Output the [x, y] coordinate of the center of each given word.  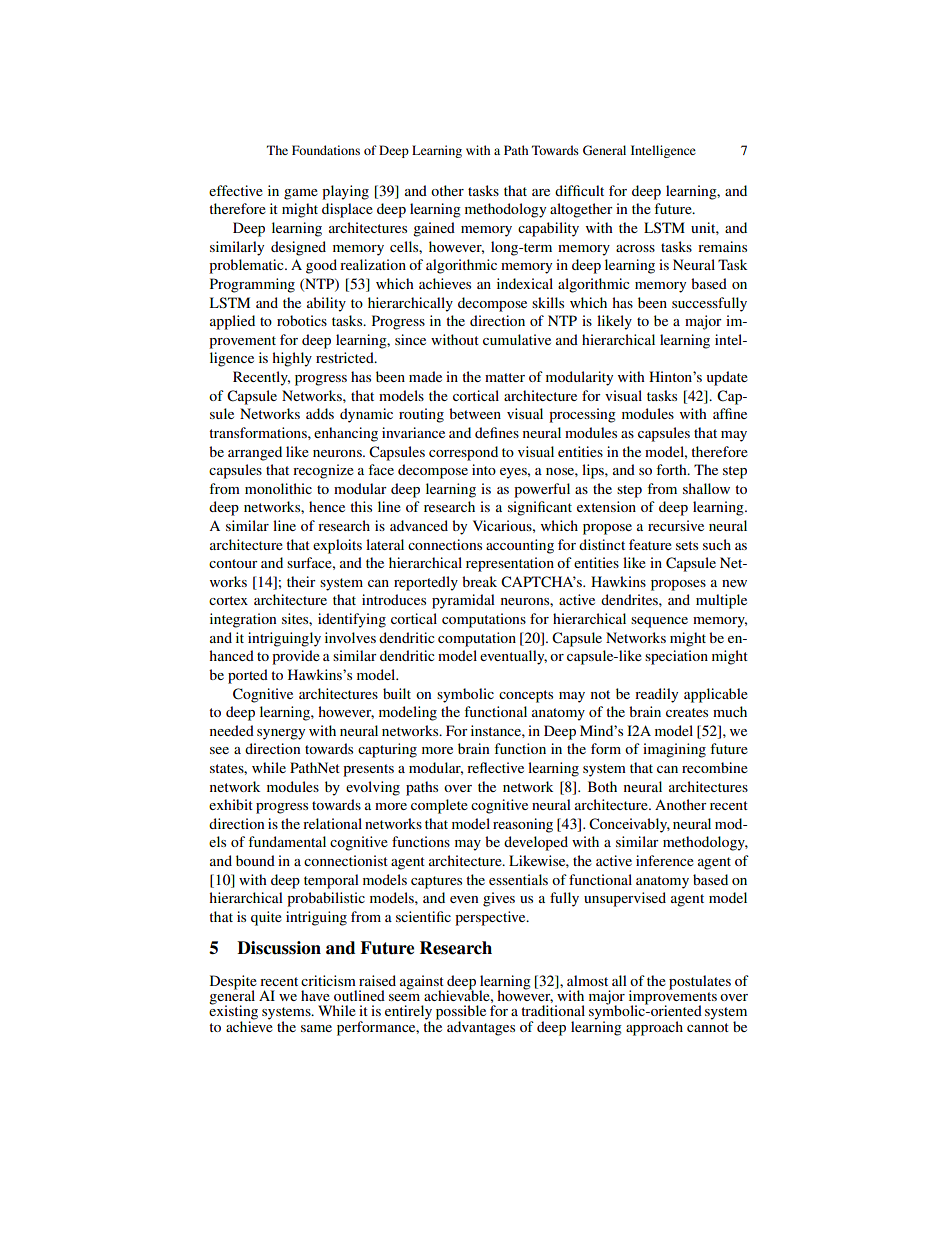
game [301, 194]
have [315, 995]
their [301, 581]
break [479, 581]
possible [461, 1013]
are [541, 192]
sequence [659, 622]
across [635, 248]
